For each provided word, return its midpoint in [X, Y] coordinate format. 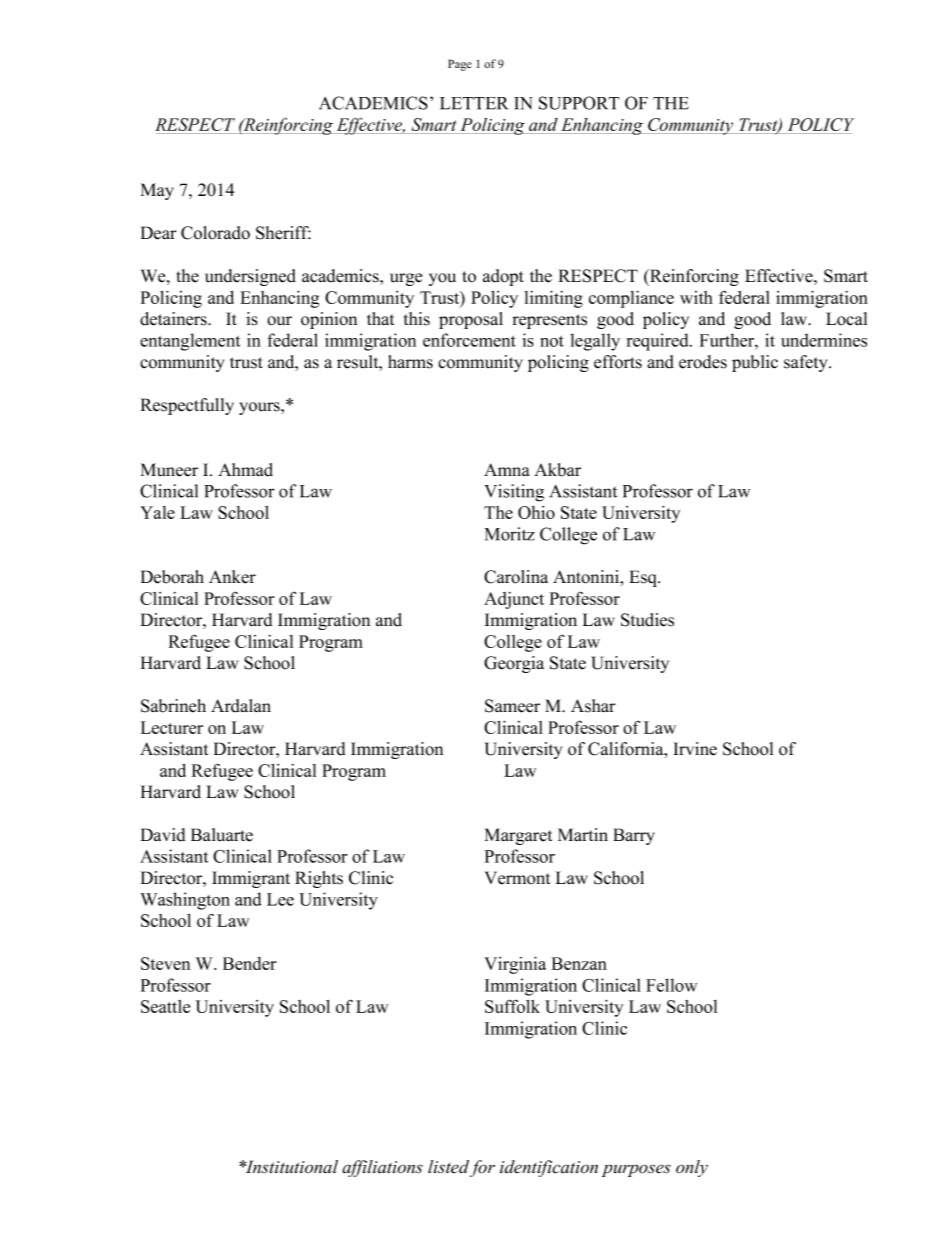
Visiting [514, 493]
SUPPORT [579, 103]
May [157, 191]
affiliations [382, 1168]
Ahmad [245, 470]
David [163, 835]
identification [549, 1168]
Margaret [519, 836]
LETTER [474, 103]
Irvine [695, 749]
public [755, 363]
